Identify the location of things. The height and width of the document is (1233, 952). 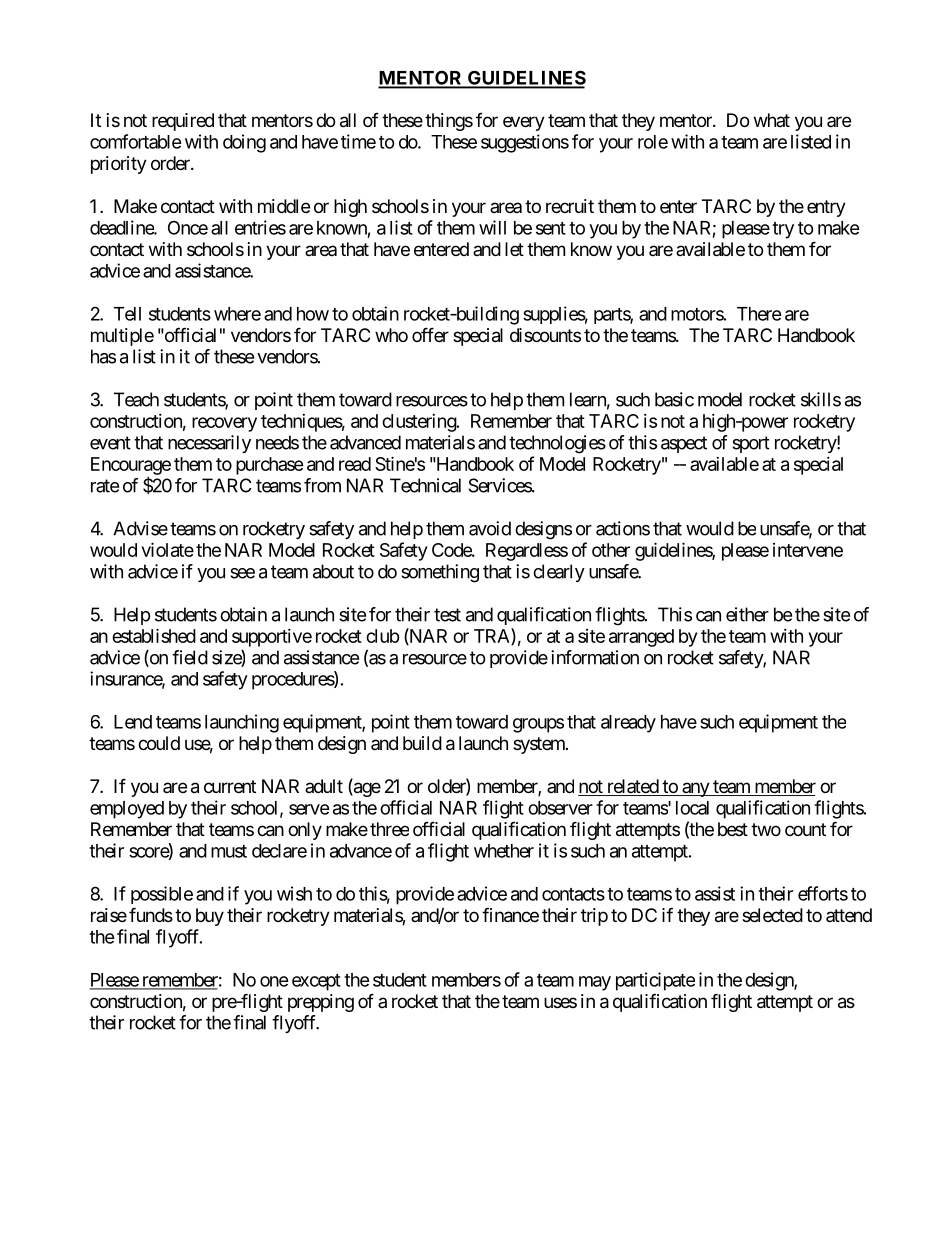
(449, 122).
